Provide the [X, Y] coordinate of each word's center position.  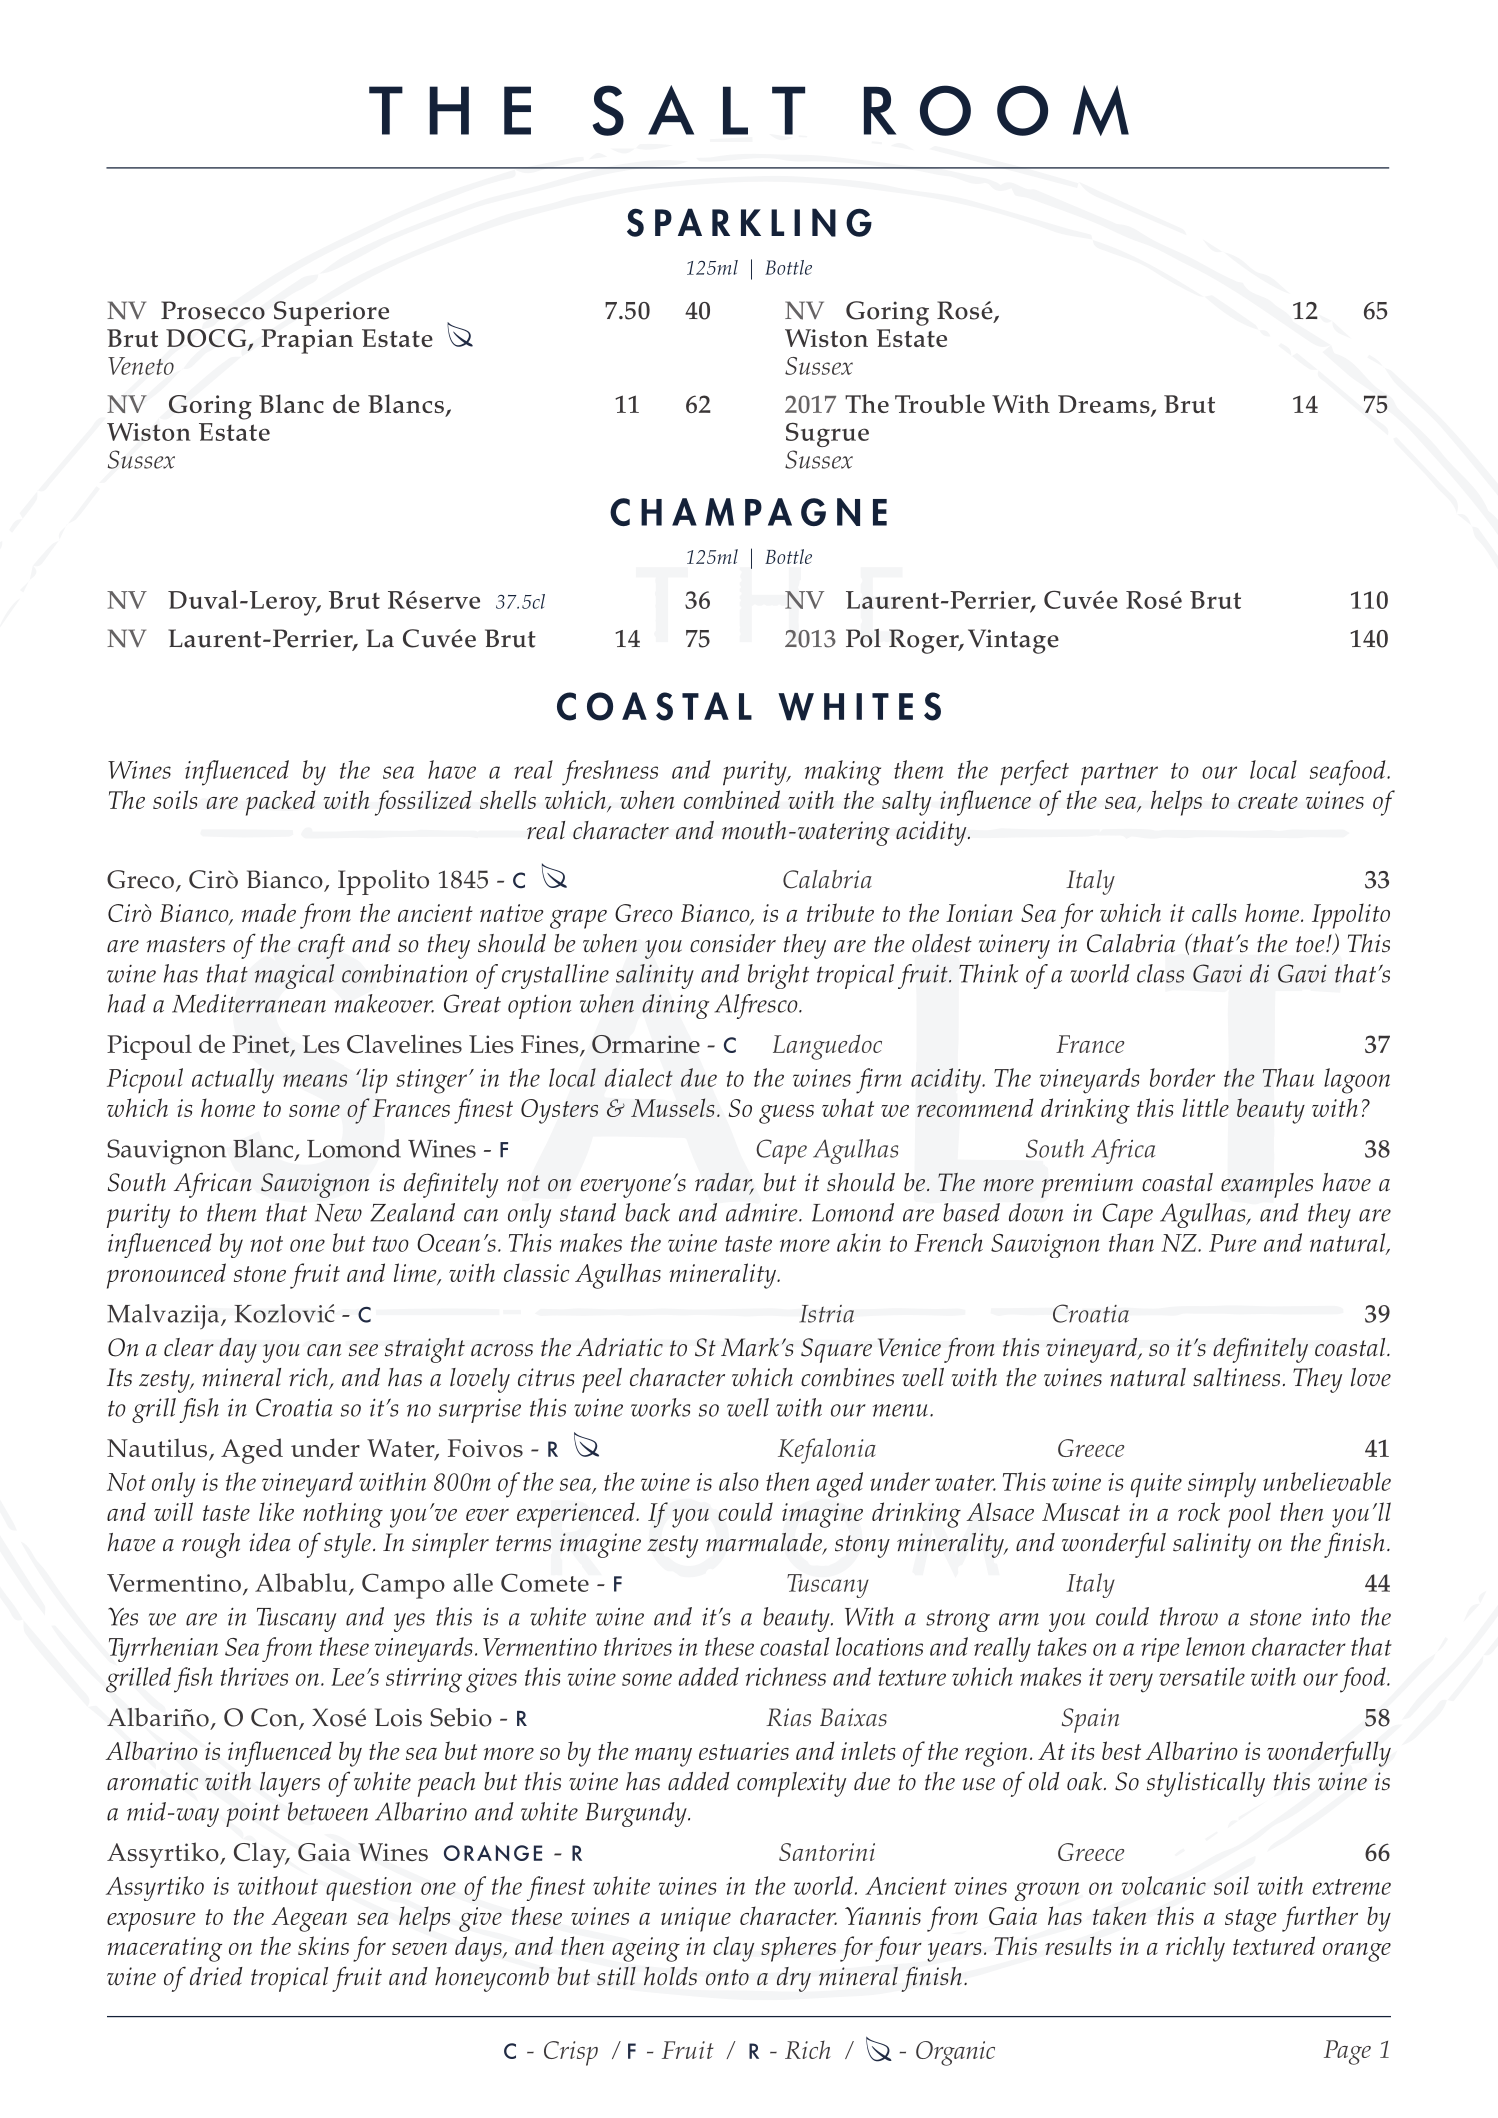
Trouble [940, 403]
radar [724, 1183]
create [1268, 801]
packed [280, 803]
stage [1250, 1920]
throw [1189, 1616]
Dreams [1105, 405]
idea [269, 1542]
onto [727, 1977]
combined [732, 799]
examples [1267, 1185]
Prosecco [213, 310]
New [338, 1213]
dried [216, 1976]
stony [862, 1546]
